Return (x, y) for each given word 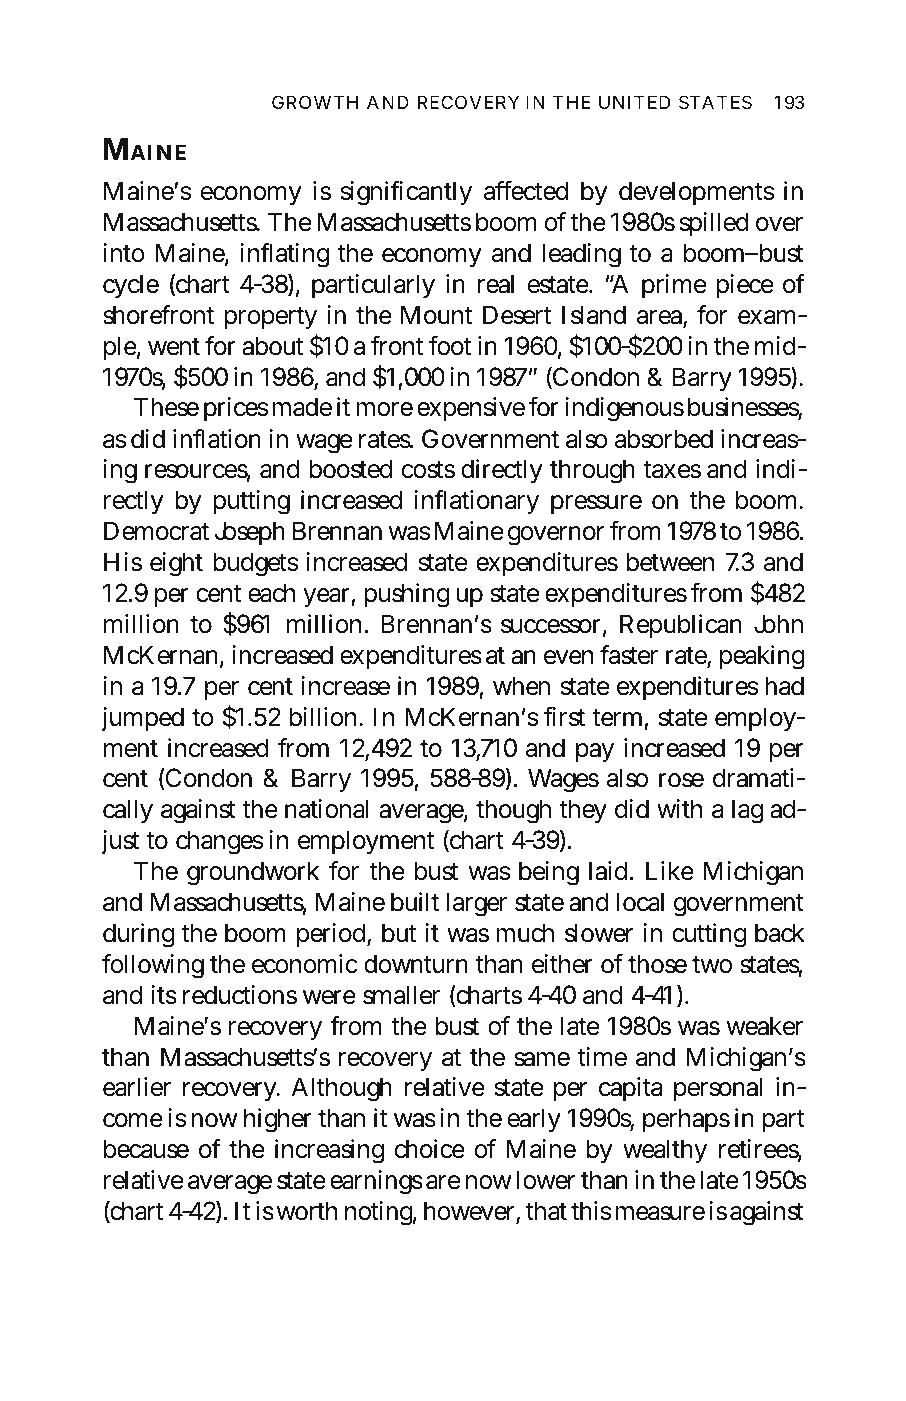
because (146, 1149)
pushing (407, 595)
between (670, 562)
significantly (406, 193)
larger (476, 904)
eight (176, 564)
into (124, 253)
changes (219, 842)
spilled (714, 224)
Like (670, 871)
